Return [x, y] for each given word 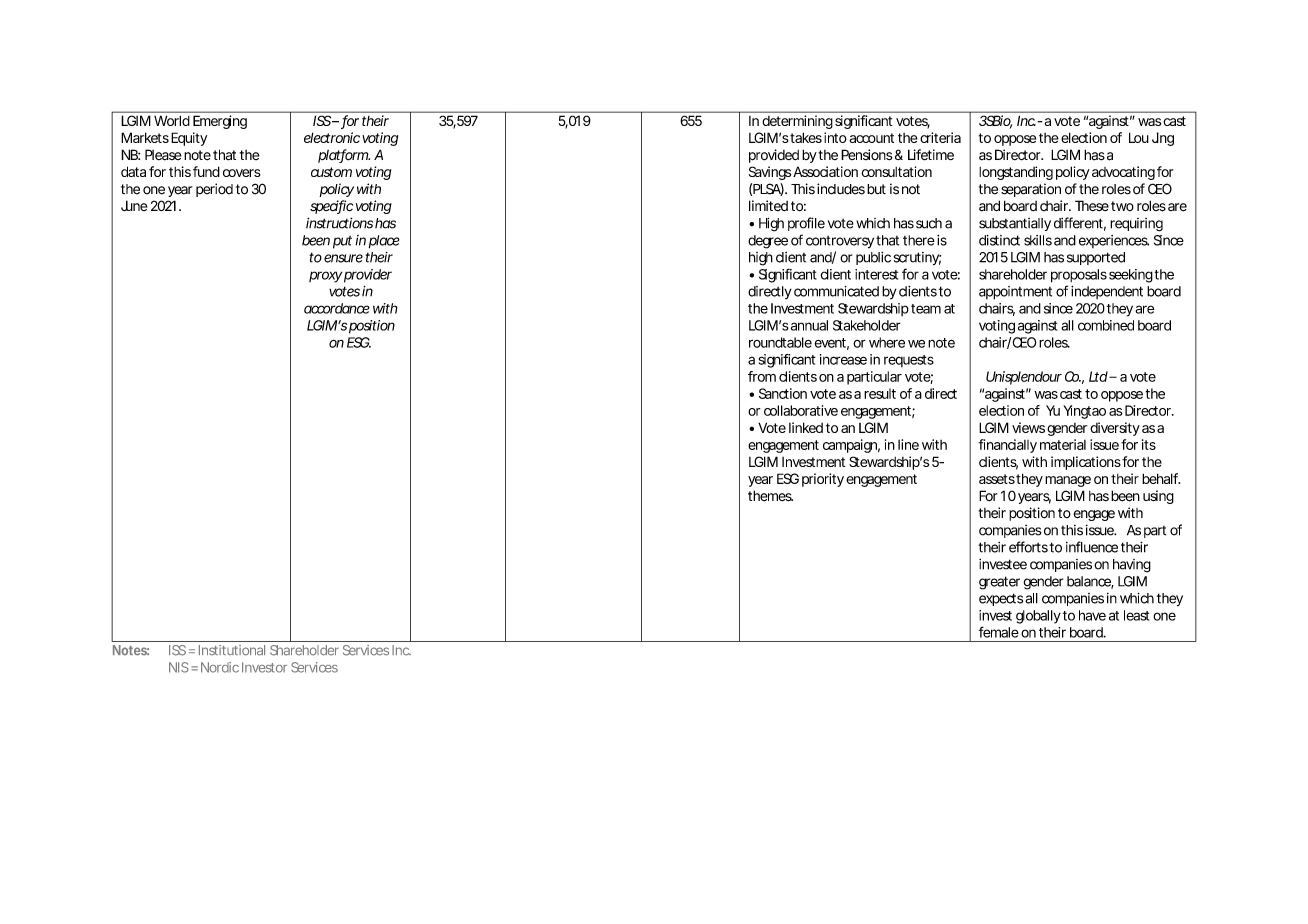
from [762, 376]
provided [774, 156]
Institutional [232, 650]
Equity [189, 139]
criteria [940, 137]
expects [1001, 599]
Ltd [1098, 376]
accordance [337, 308]
